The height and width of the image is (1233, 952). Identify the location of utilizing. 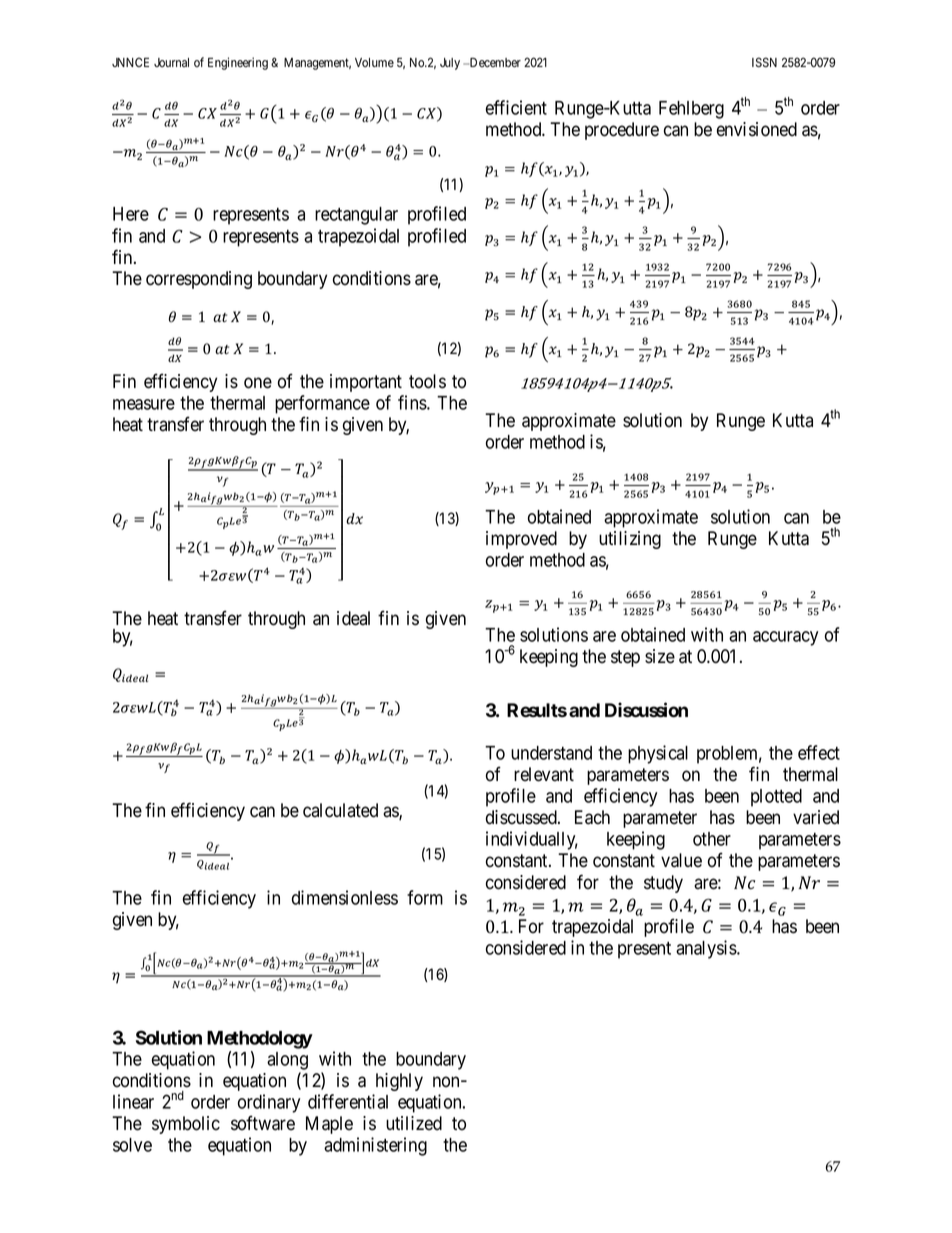
(630, 540).
